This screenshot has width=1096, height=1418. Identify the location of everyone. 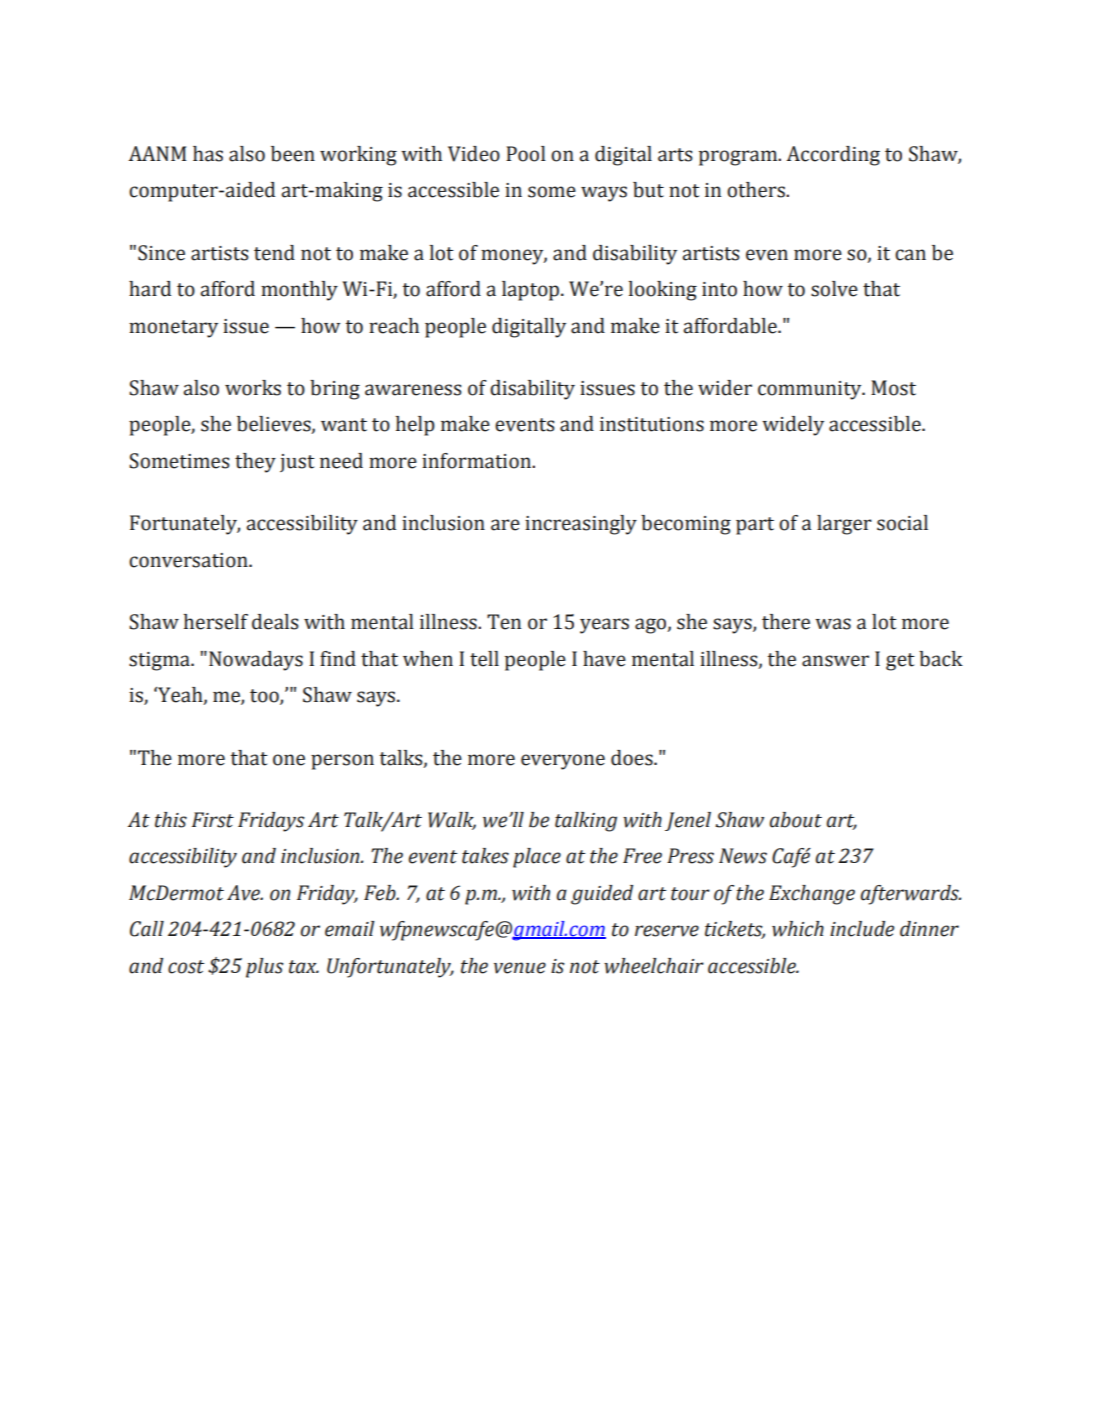
(563, 762).
